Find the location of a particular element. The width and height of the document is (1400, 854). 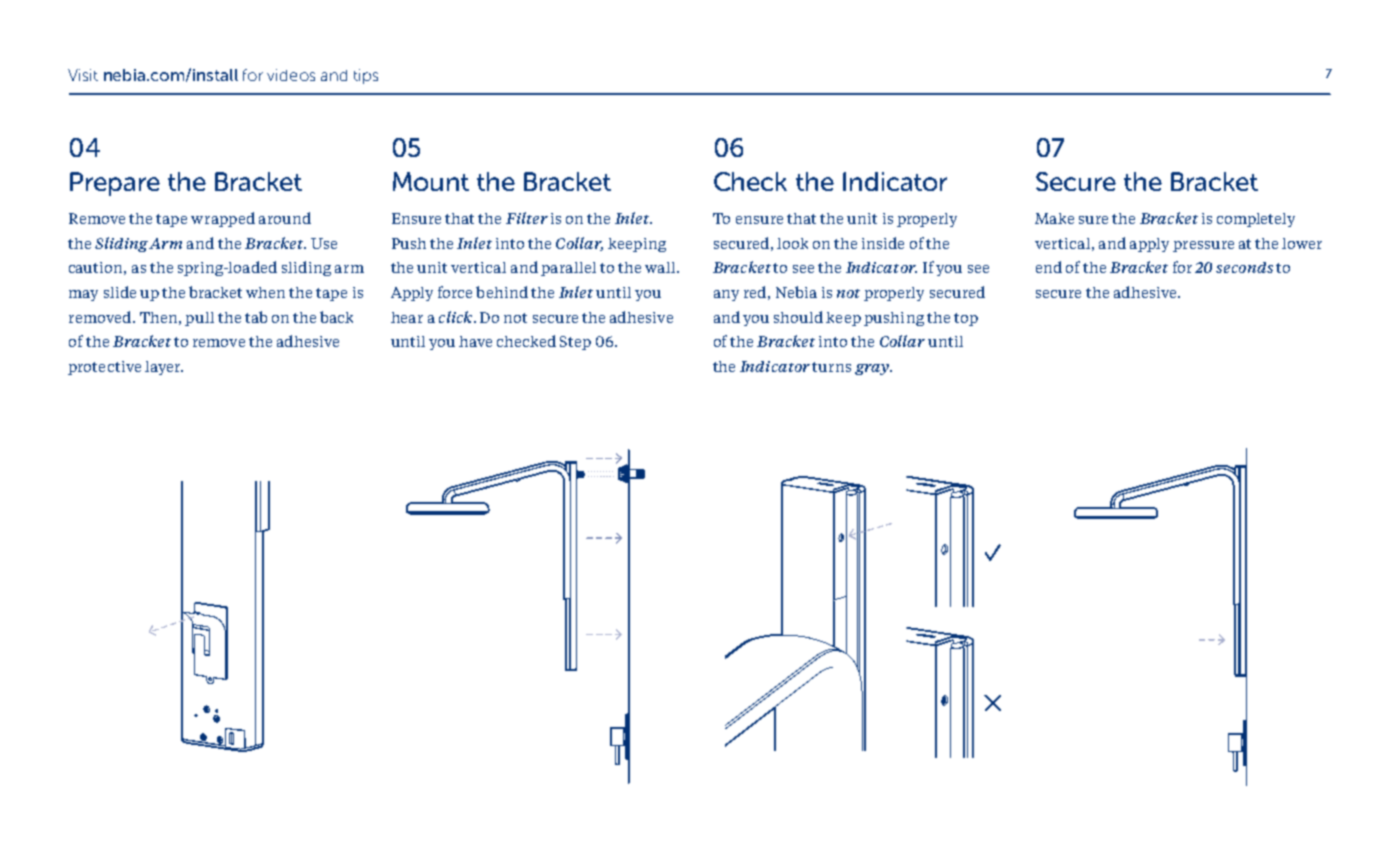

Filter is located at coordinates (527, 218).
